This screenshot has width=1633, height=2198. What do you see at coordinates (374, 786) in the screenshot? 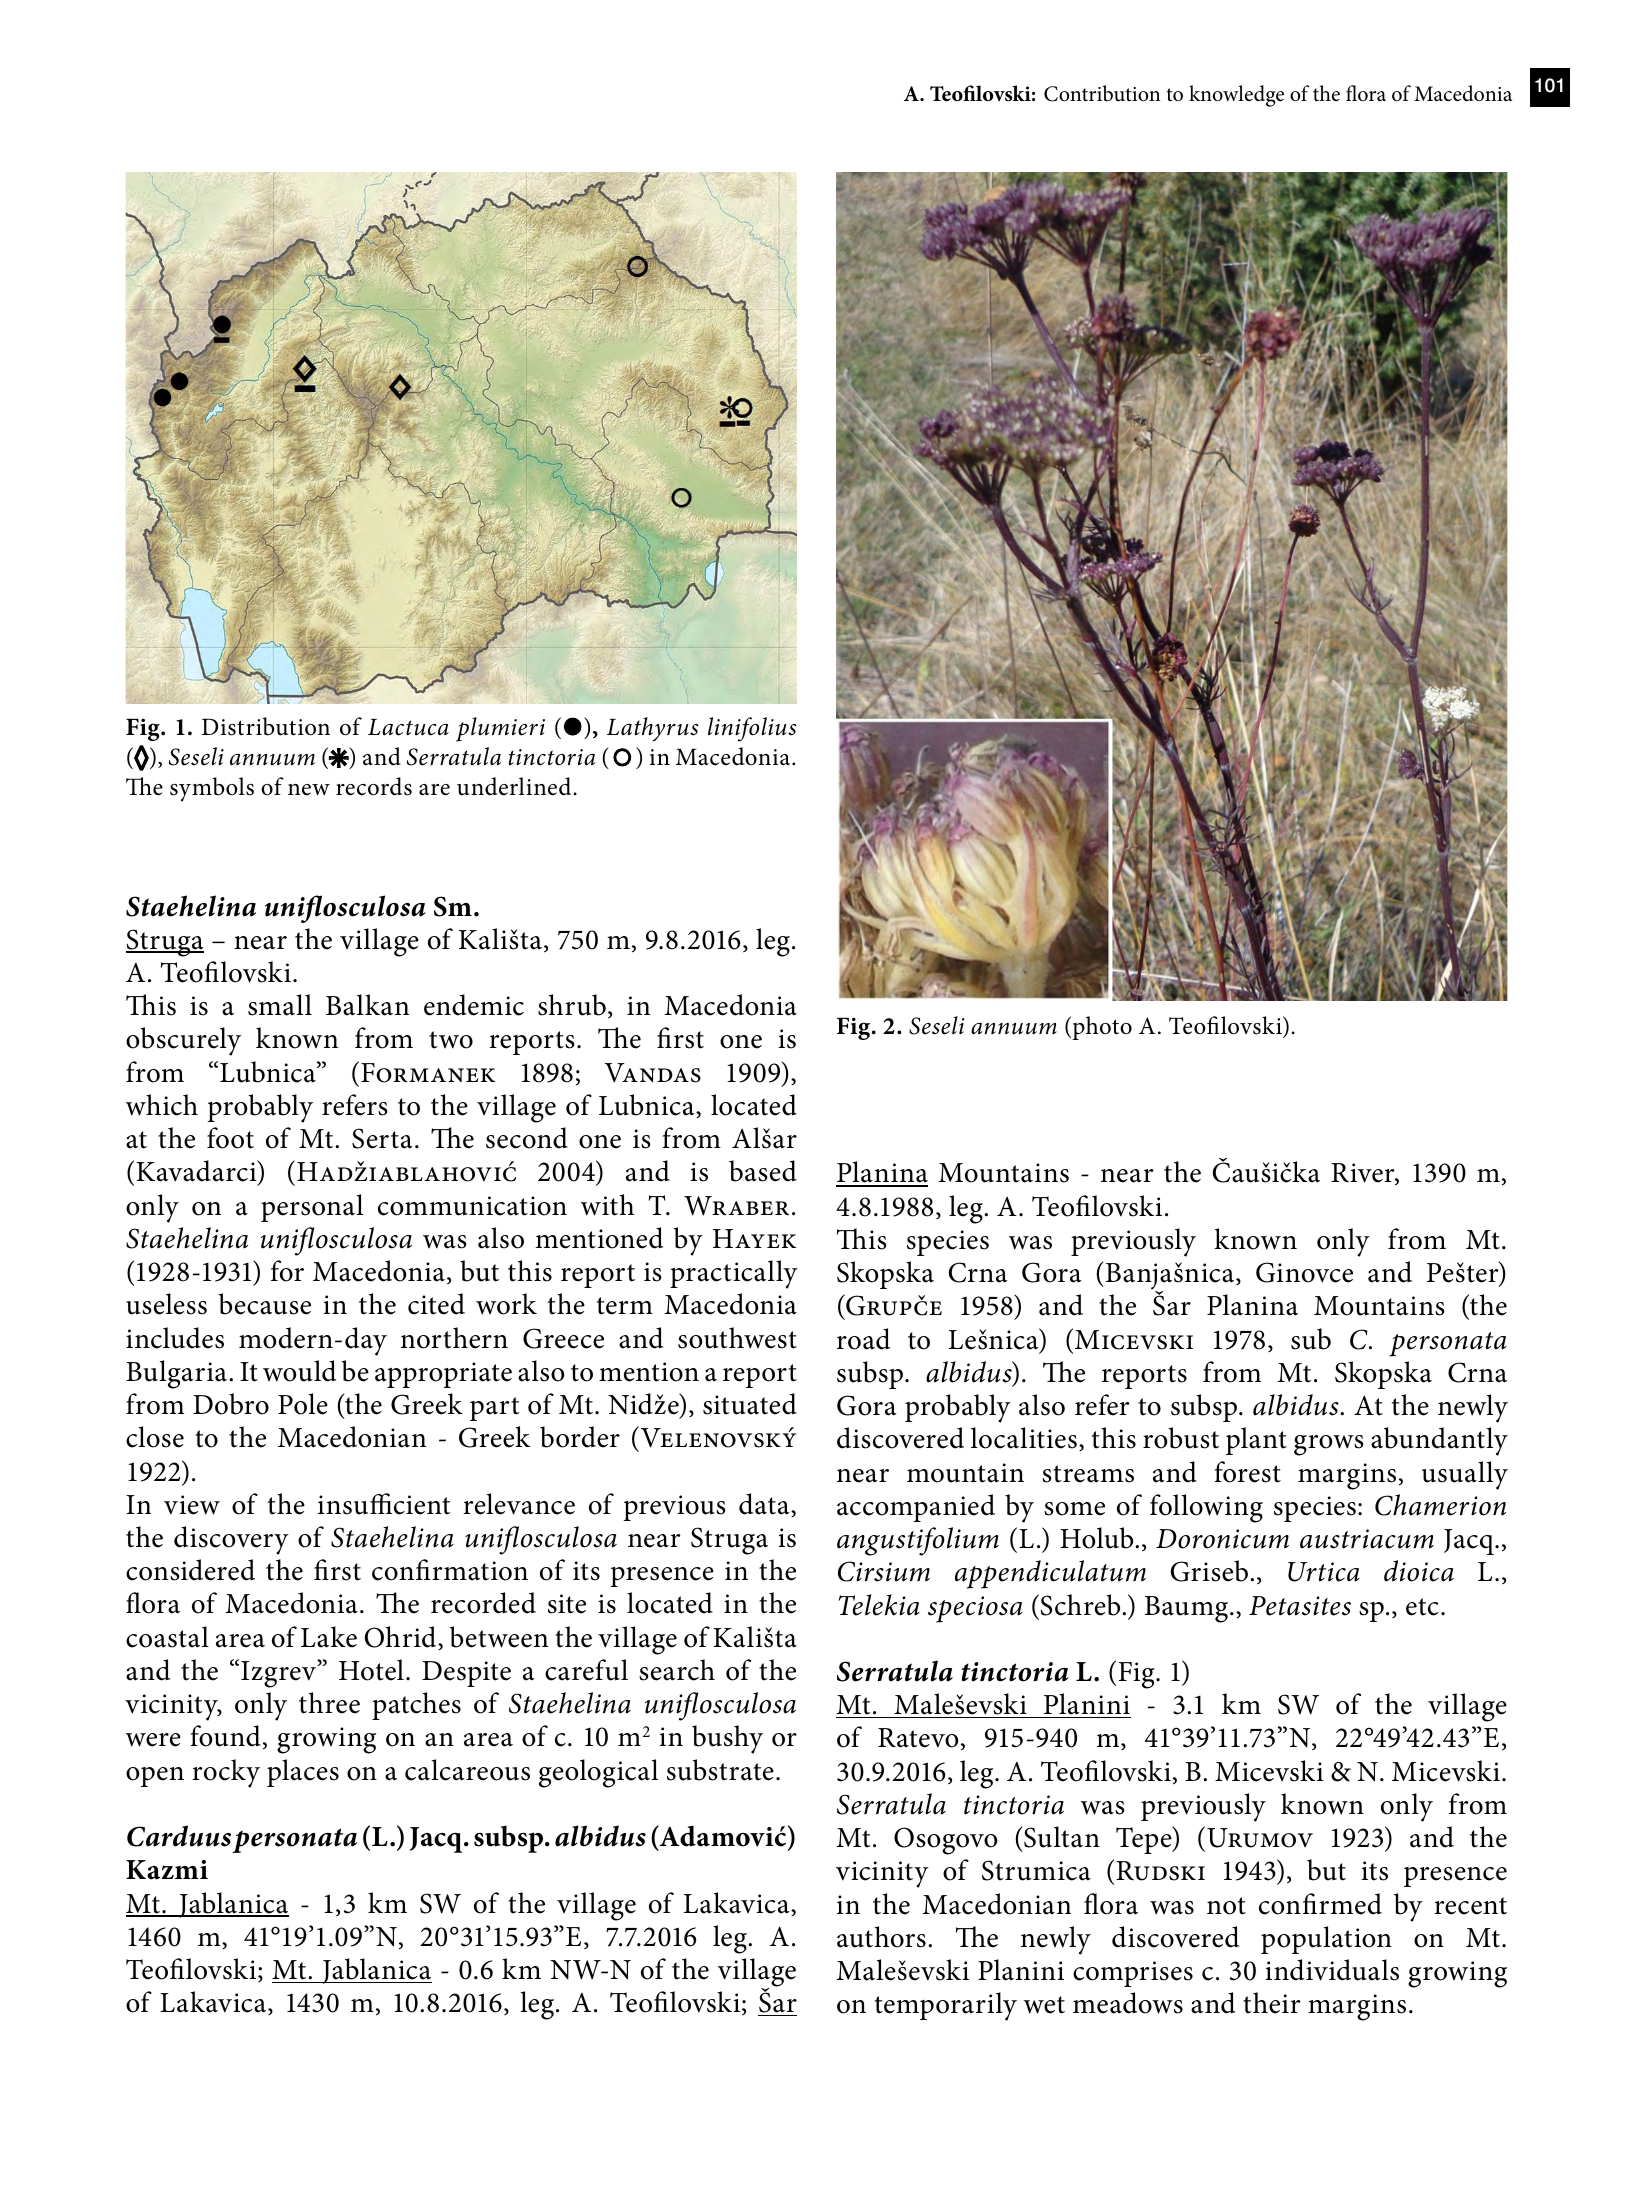
I see `records` at bounding box center [374, 786].
